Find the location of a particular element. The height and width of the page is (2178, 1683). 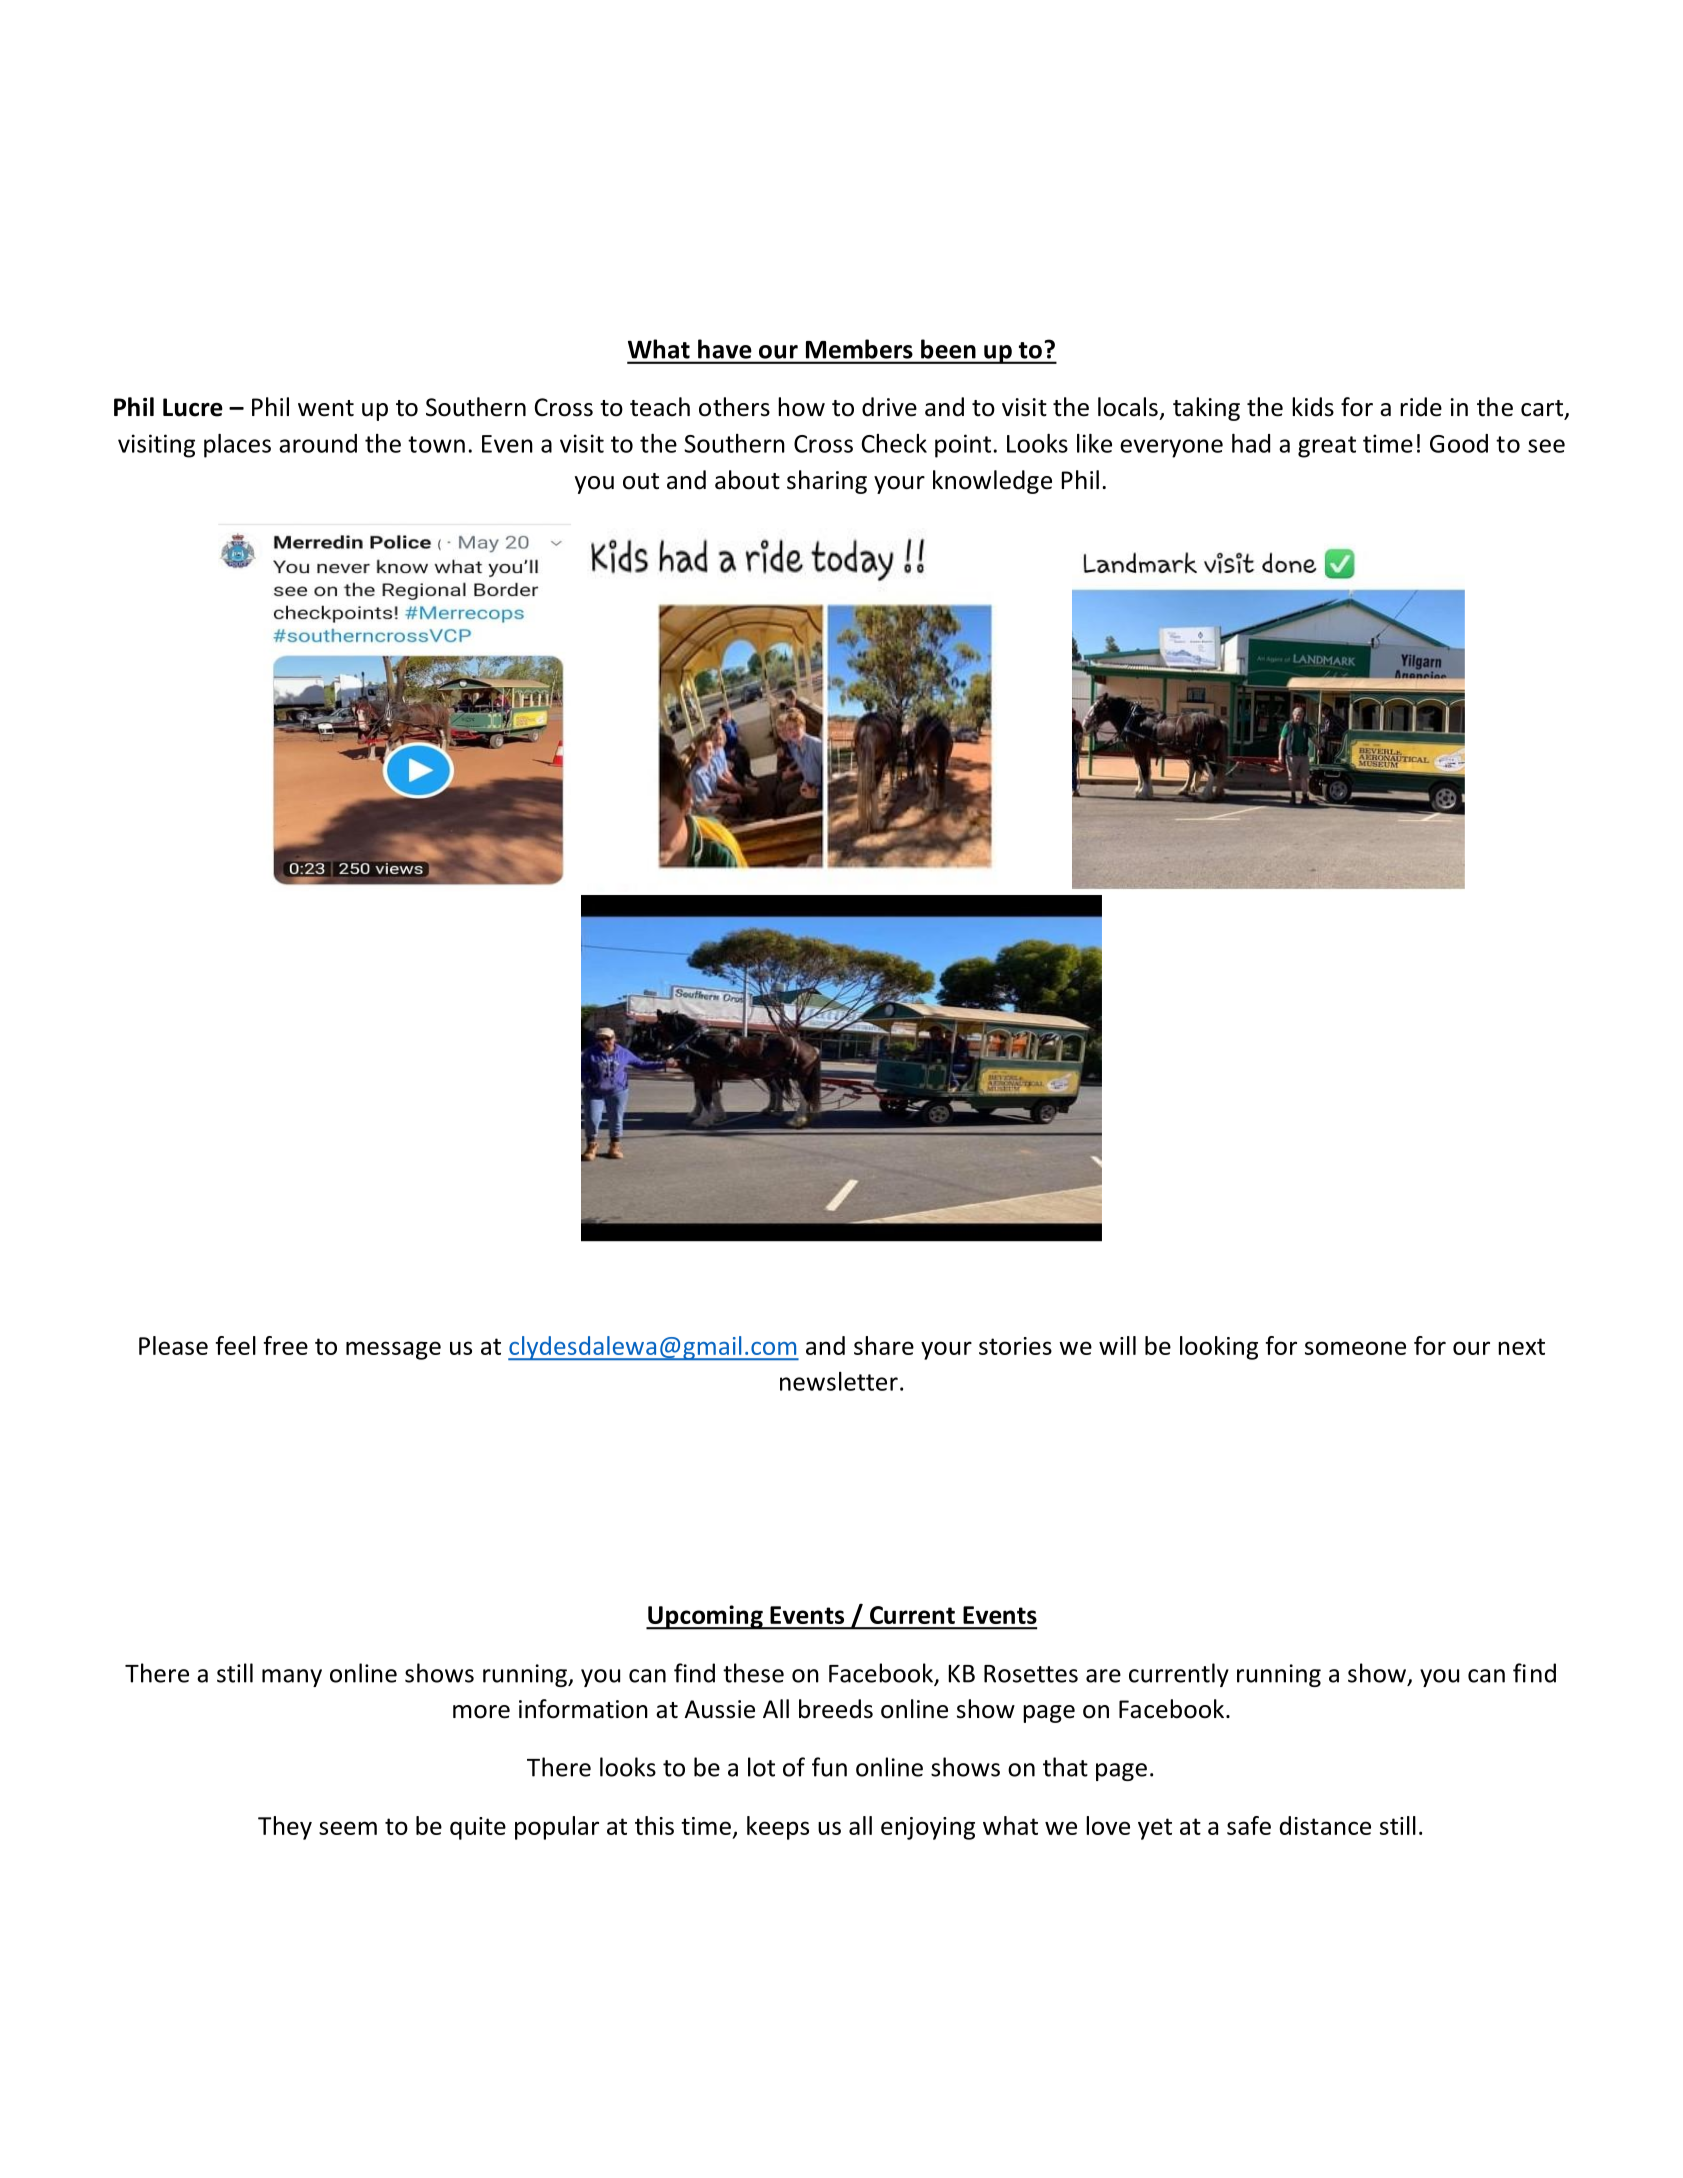

sharing is located at coordinates (827, 482).
